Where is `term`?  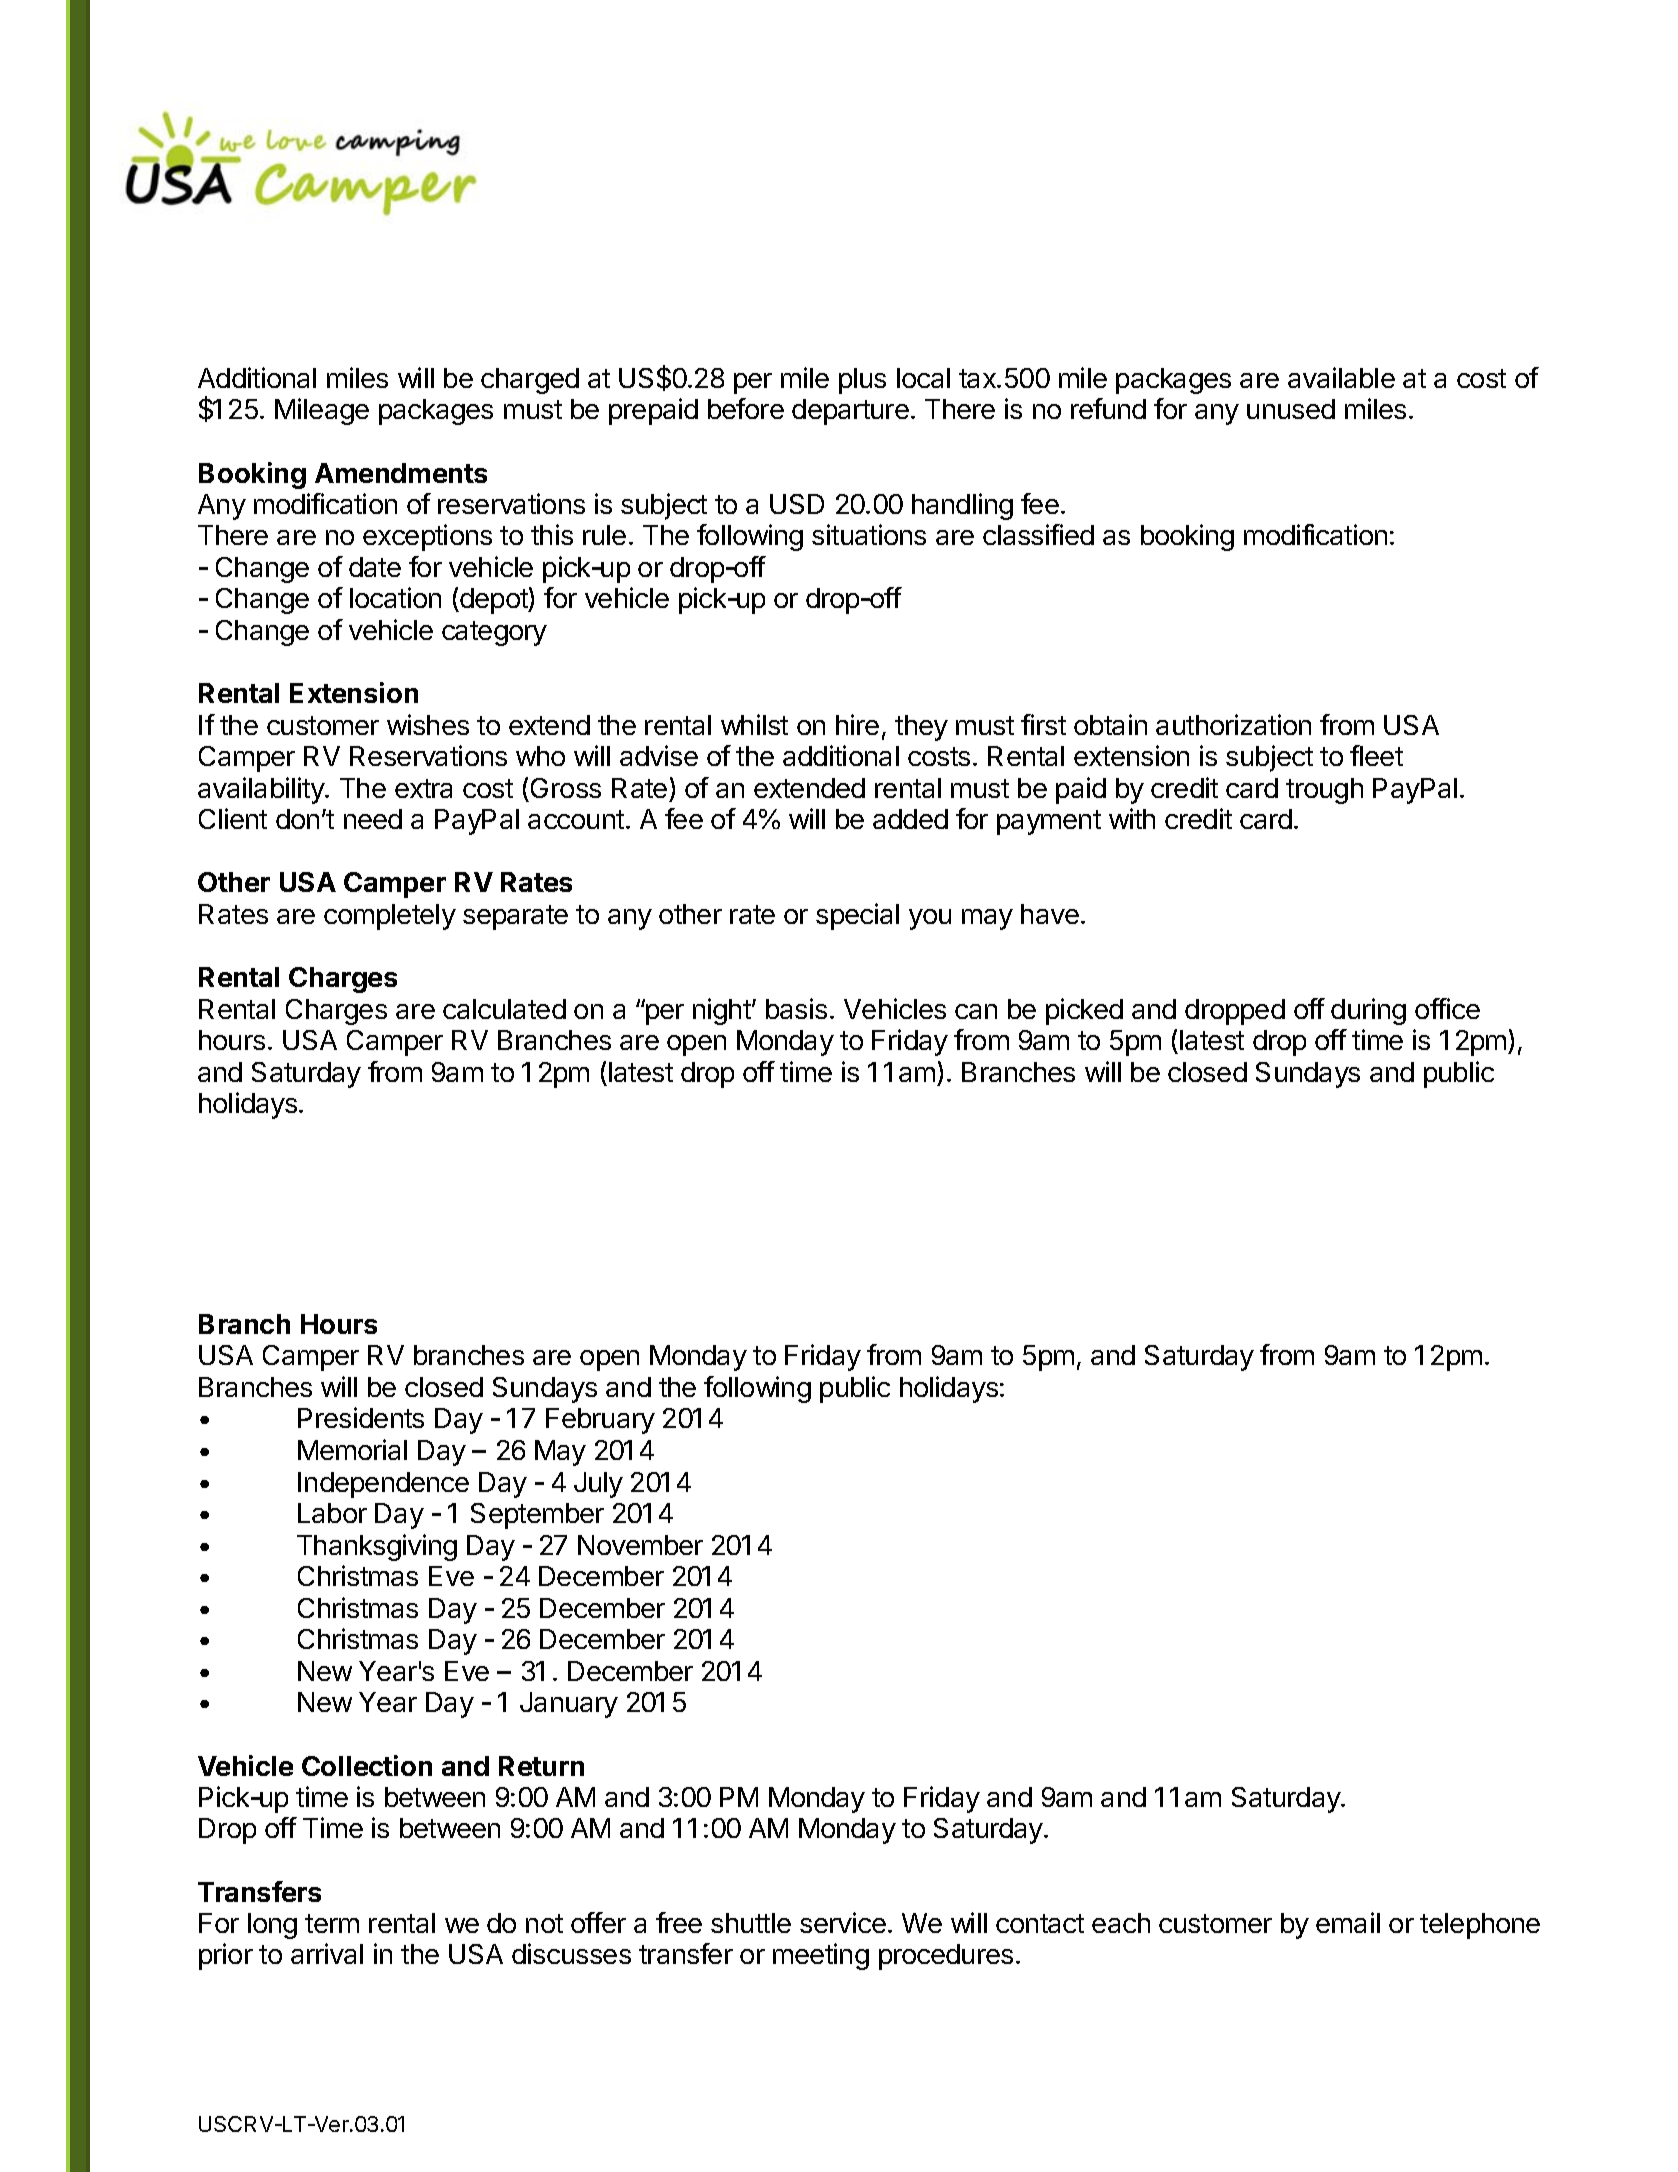 term is located at coordinates (332, 1923).
